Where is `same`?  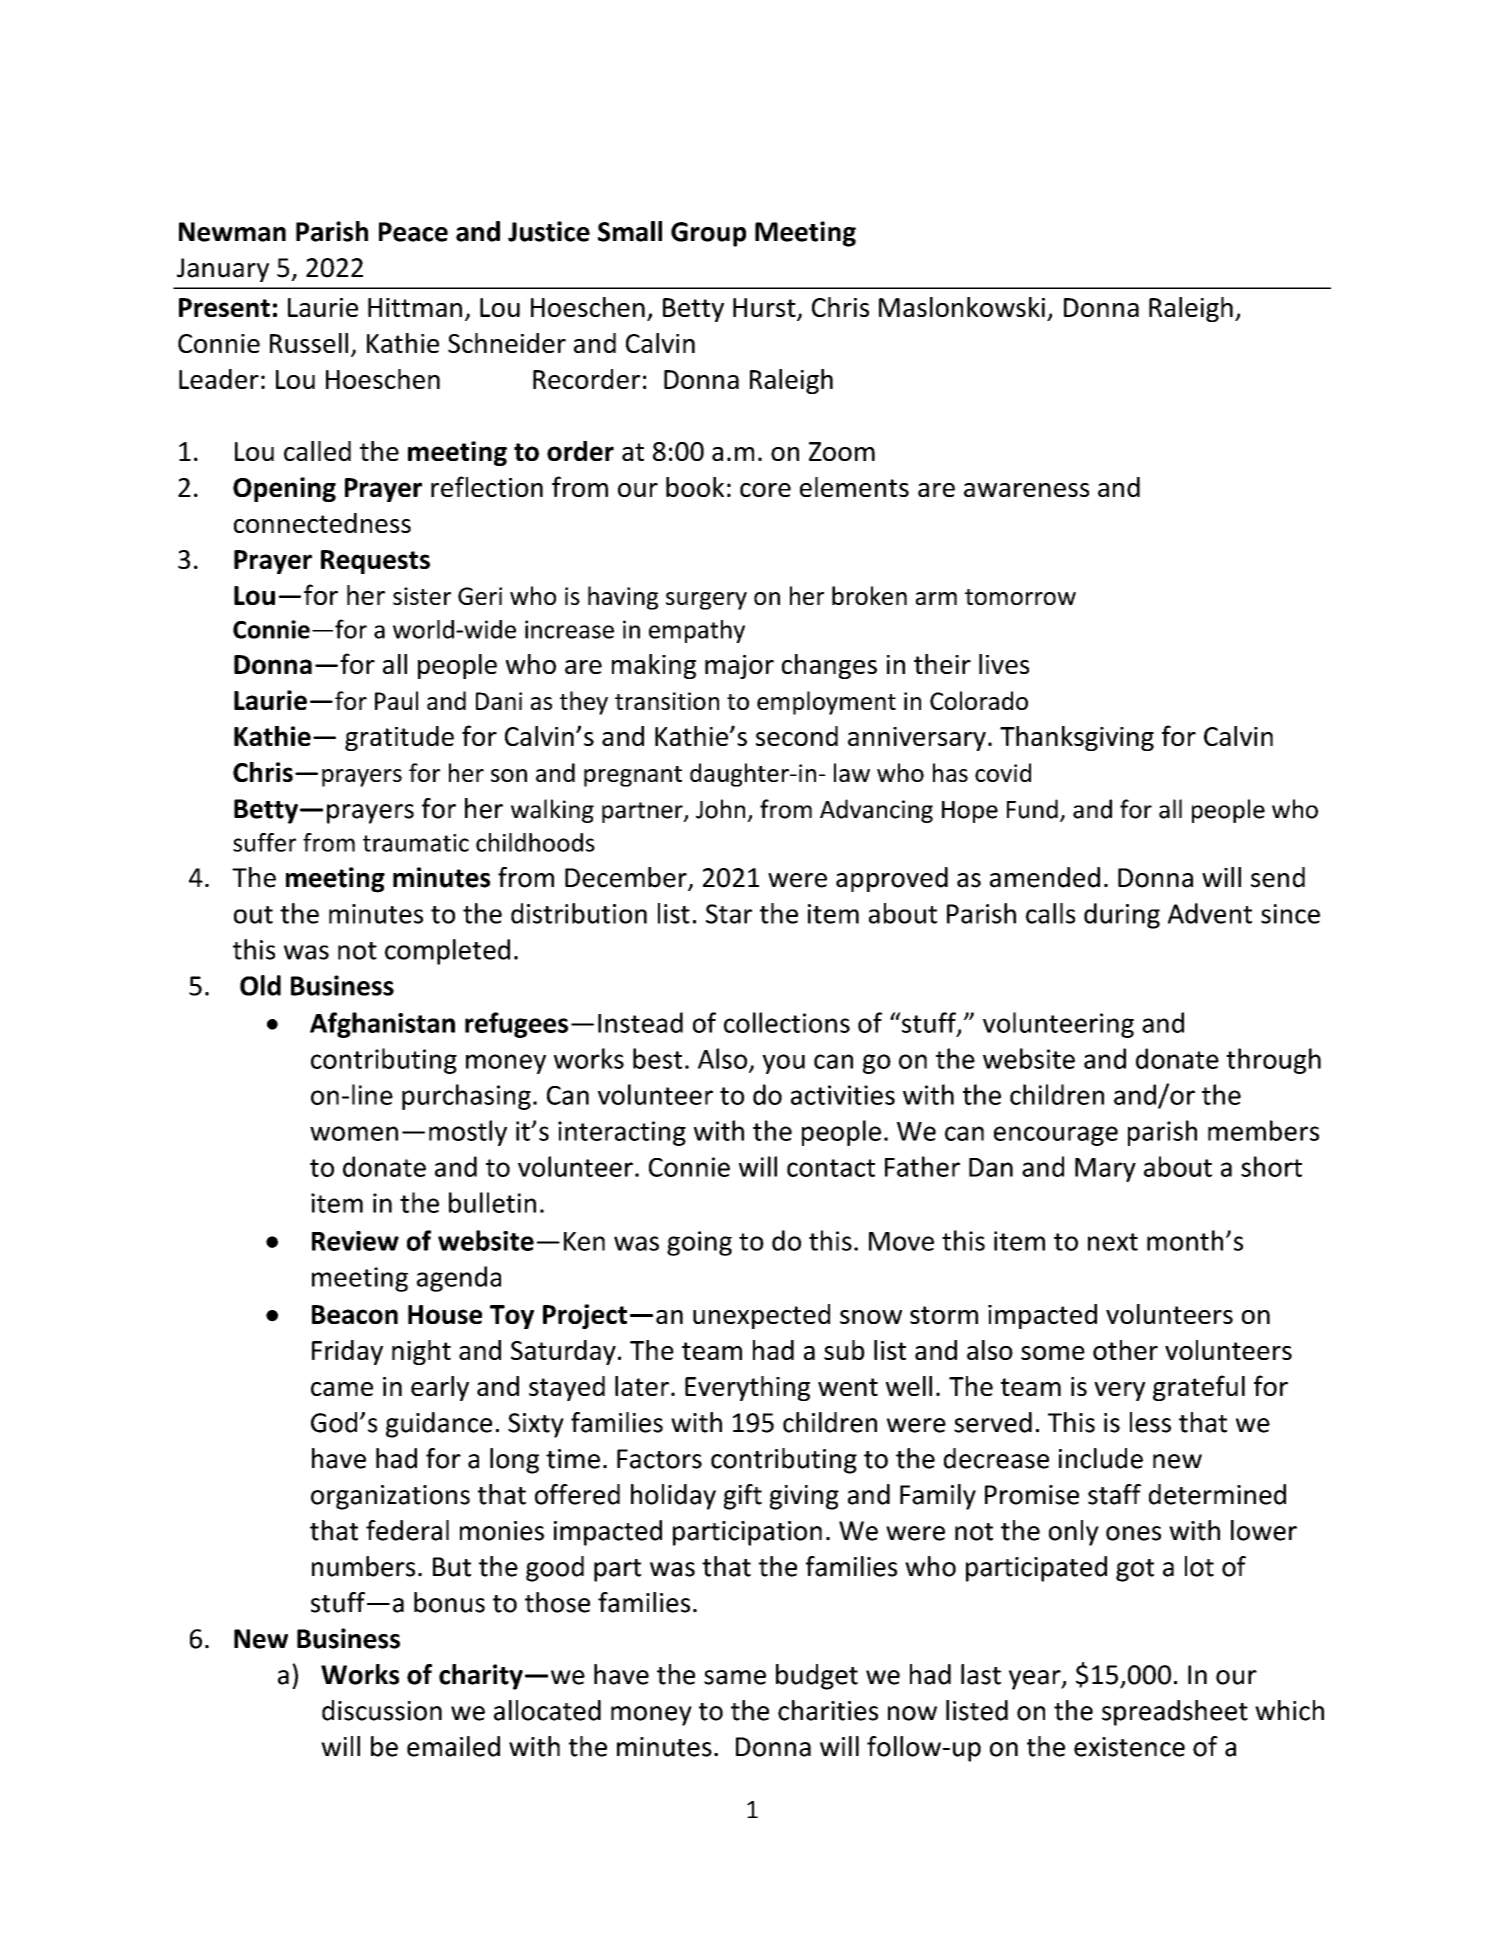
same is located at coordinates (735, 1677).
